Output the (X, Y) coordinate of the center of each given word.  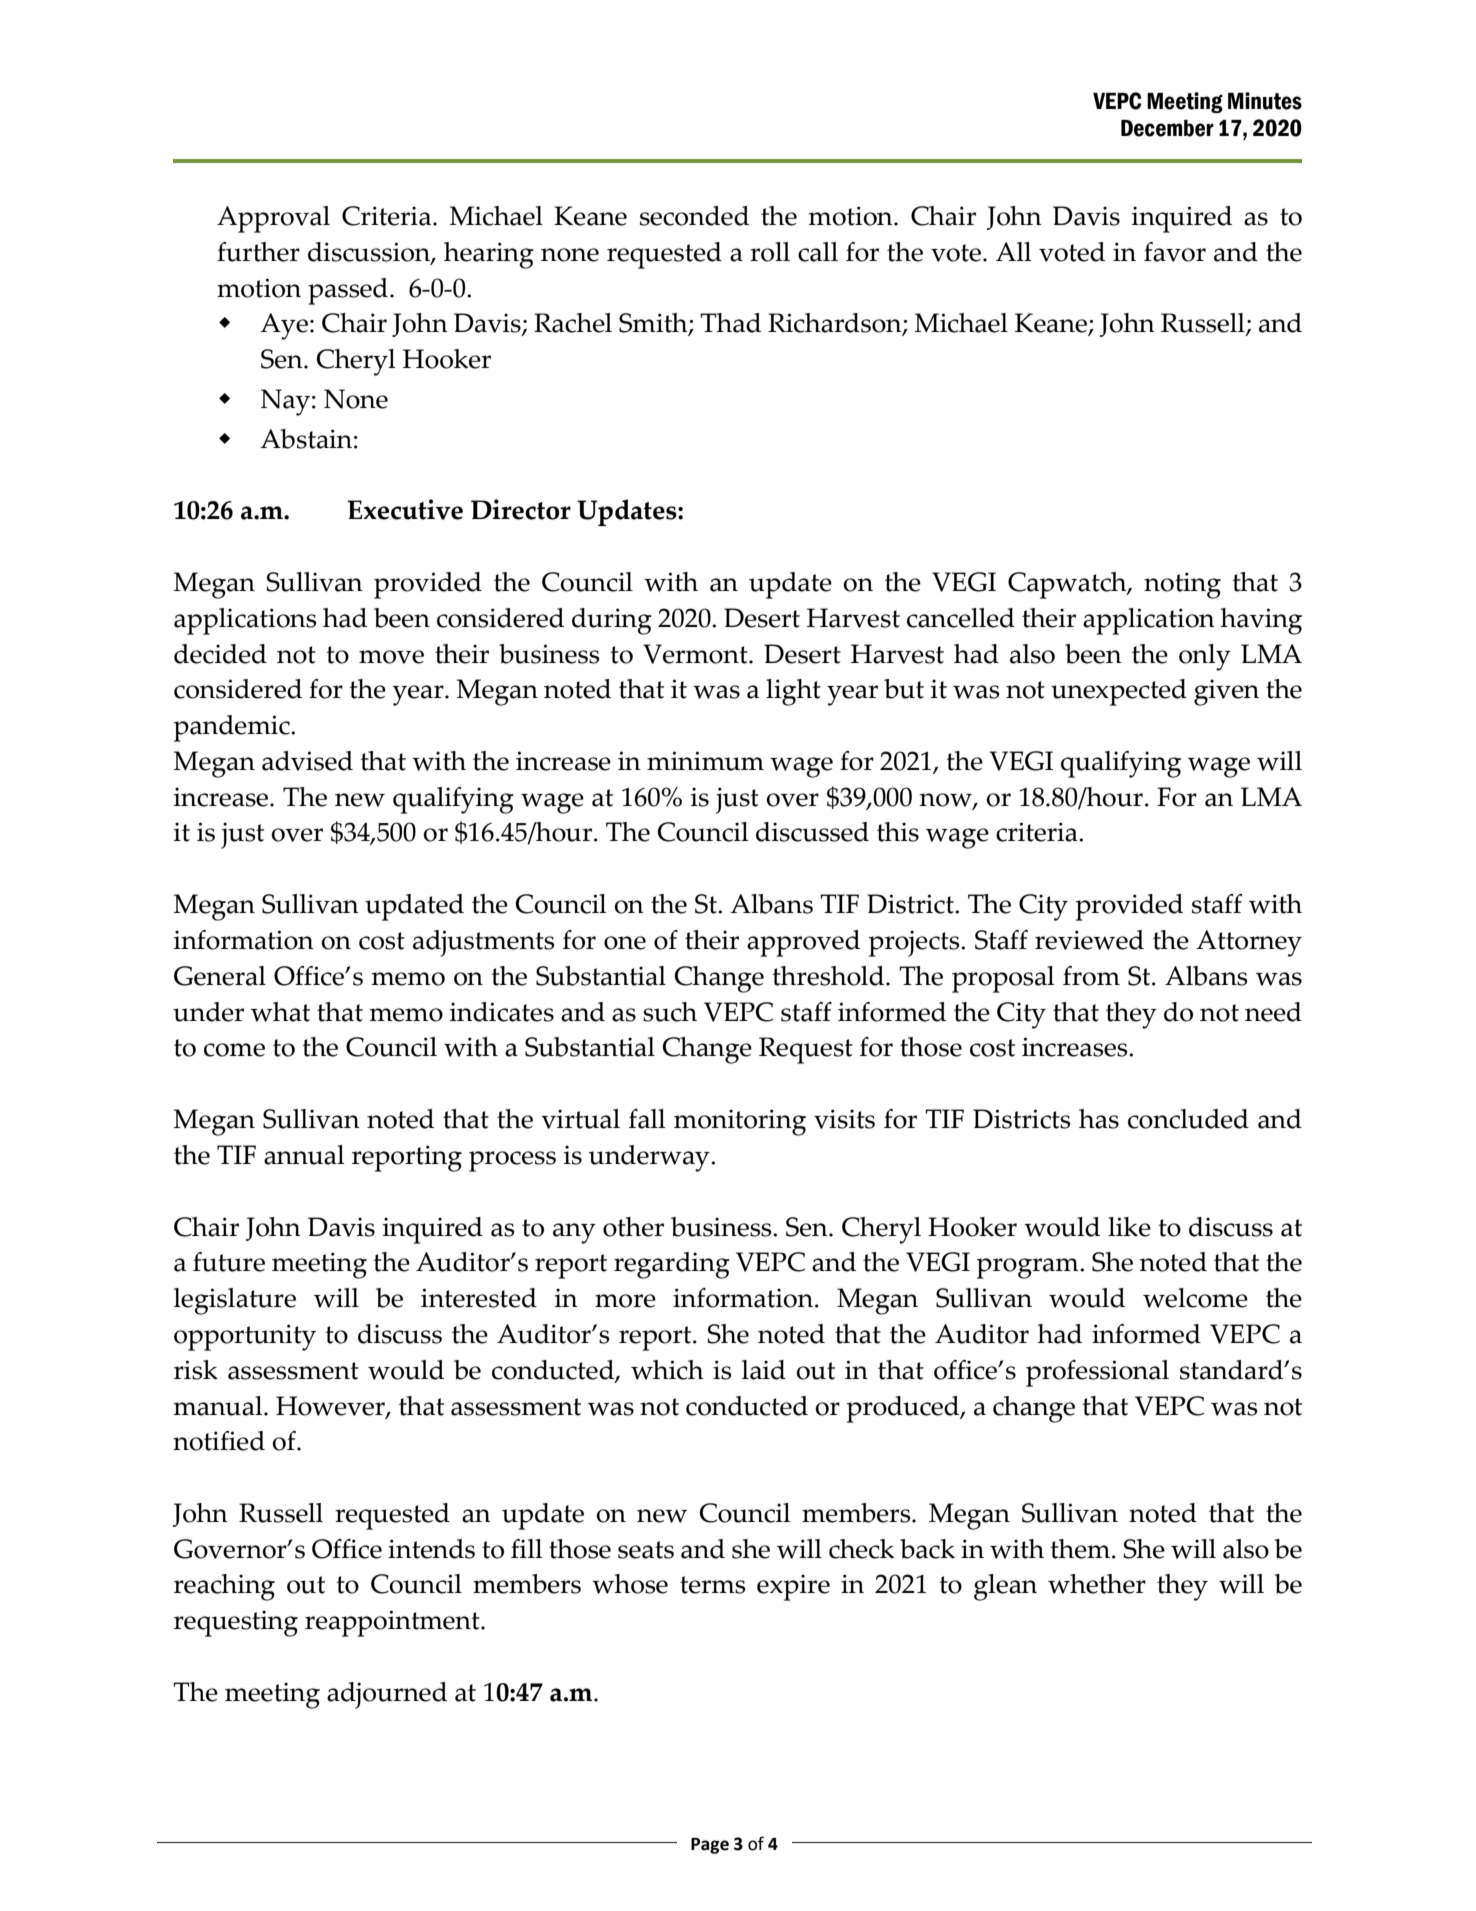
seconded (694, 216)
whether (1097, 1584)
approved (803, 943)
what (280, 1012)
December (1167, 128)
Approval (273, 219)
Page (710, 1846)
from (1091, 976)
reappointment (393, 1623)
